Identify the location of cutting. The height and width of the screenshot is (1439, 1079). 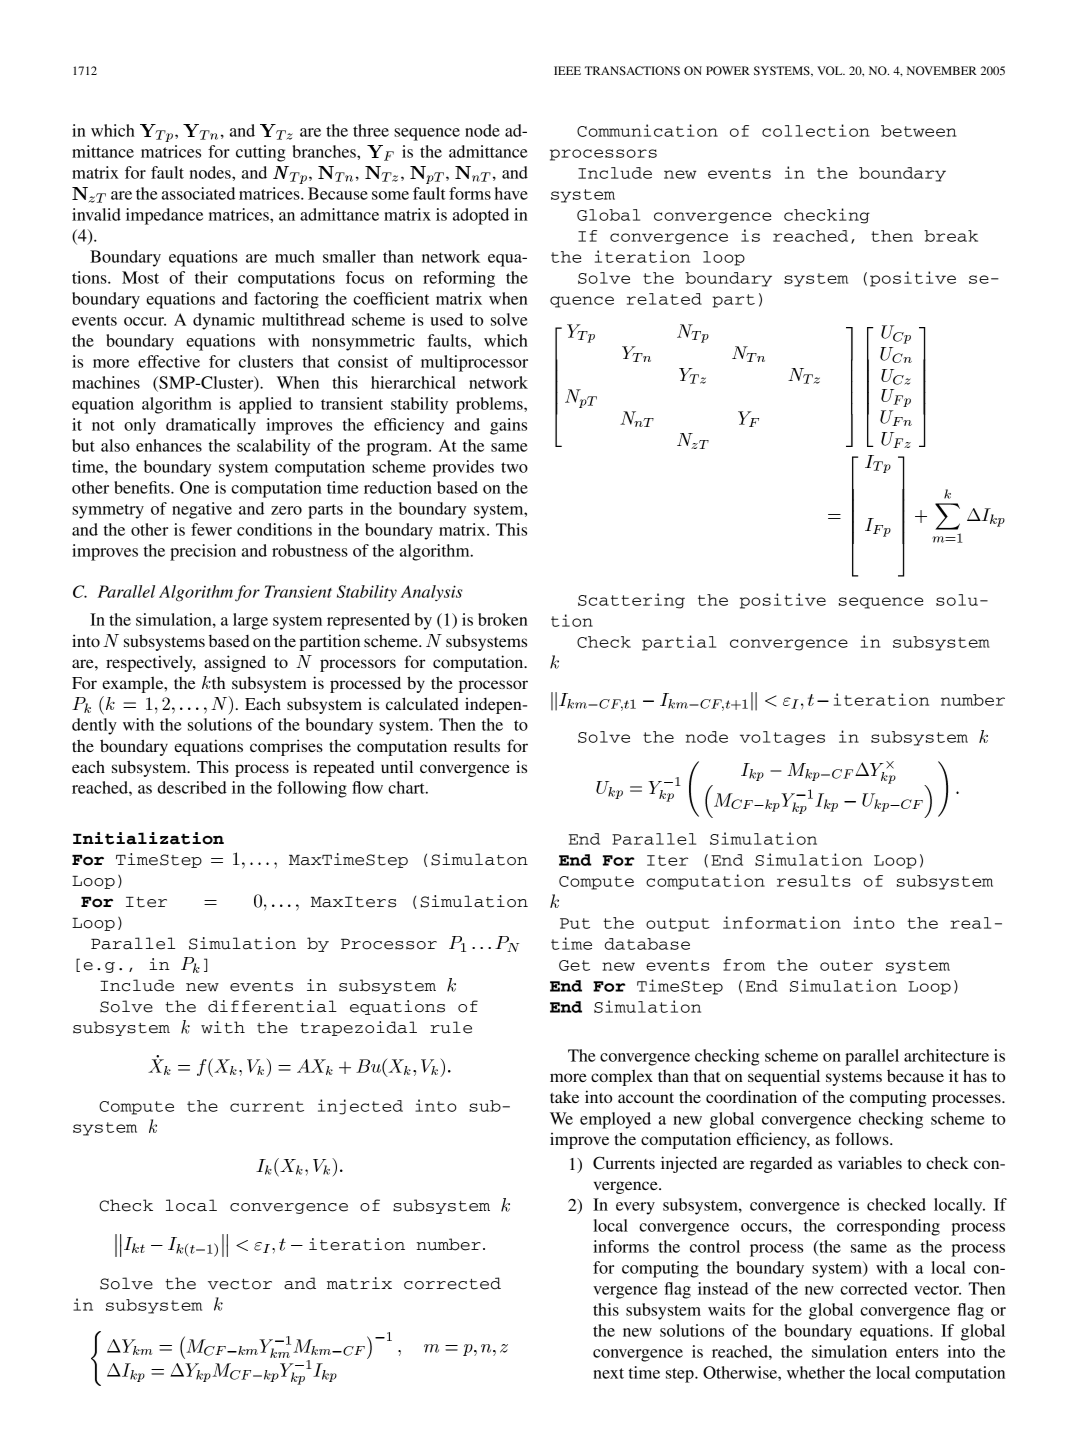
(260, 153).
